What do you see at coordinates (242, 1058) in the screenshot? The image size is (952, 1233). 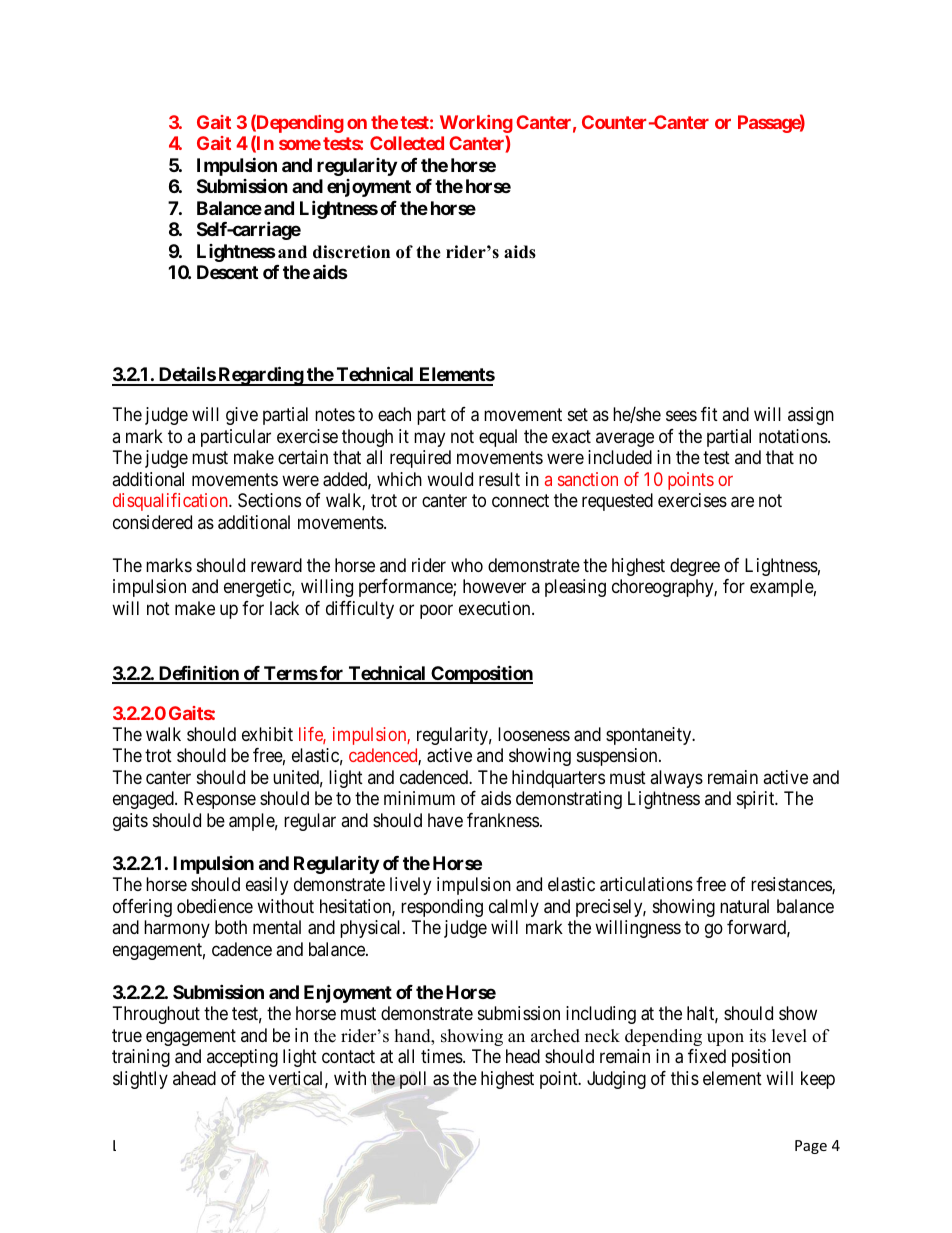 I see `accepting` at bounding box center [242, 1058].
